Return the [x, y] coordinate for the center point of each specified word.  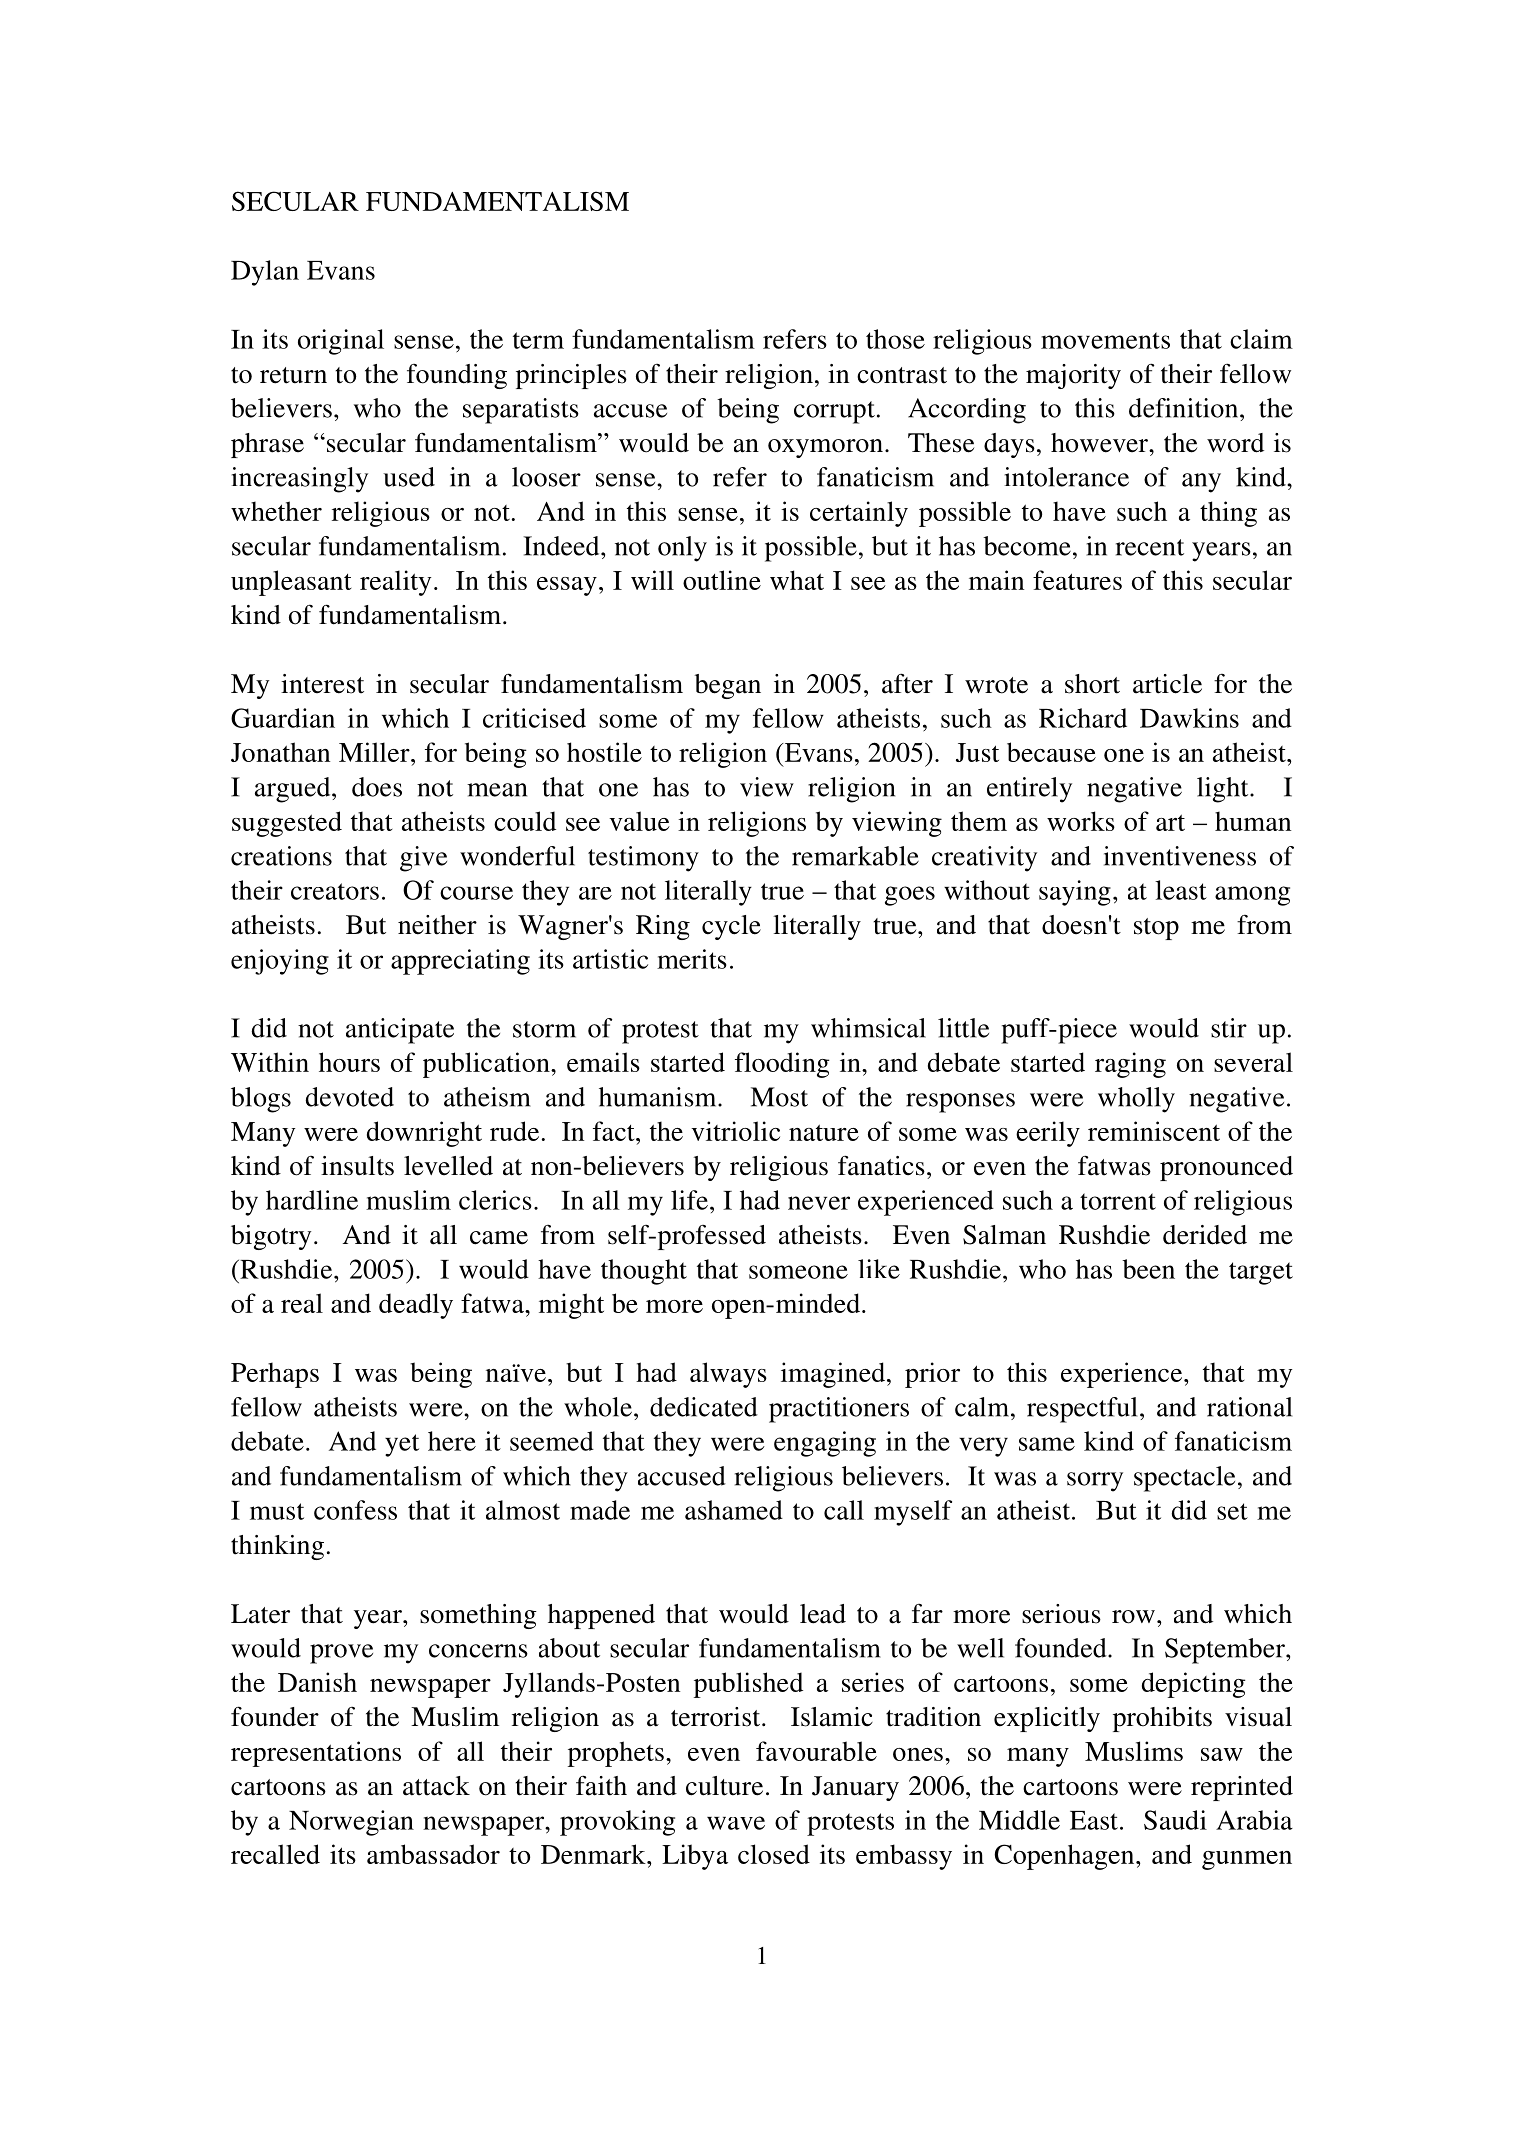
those [895, 339]
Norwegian [351, 1823]
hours [349, 1062]
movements [1105, 340]
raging [1130, 1065]
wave [736, 1823]
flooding [782, 1065]
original [341, 342]
